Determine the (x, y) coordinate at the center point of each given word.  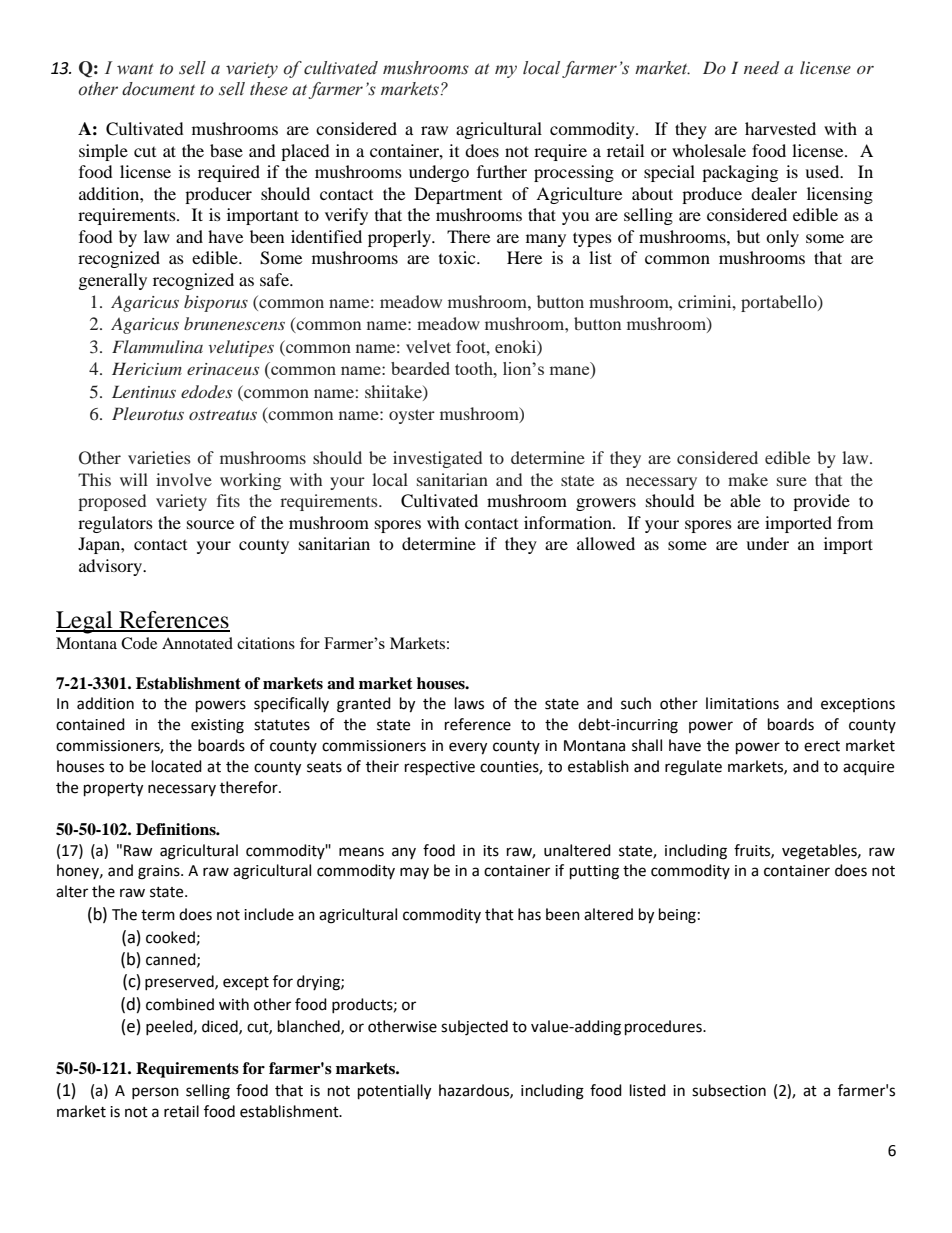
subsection (729, 1090)
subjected (474, 1028)
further (502, 171)
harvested (780, 128)
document (158, 89)
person (155, 1093)
